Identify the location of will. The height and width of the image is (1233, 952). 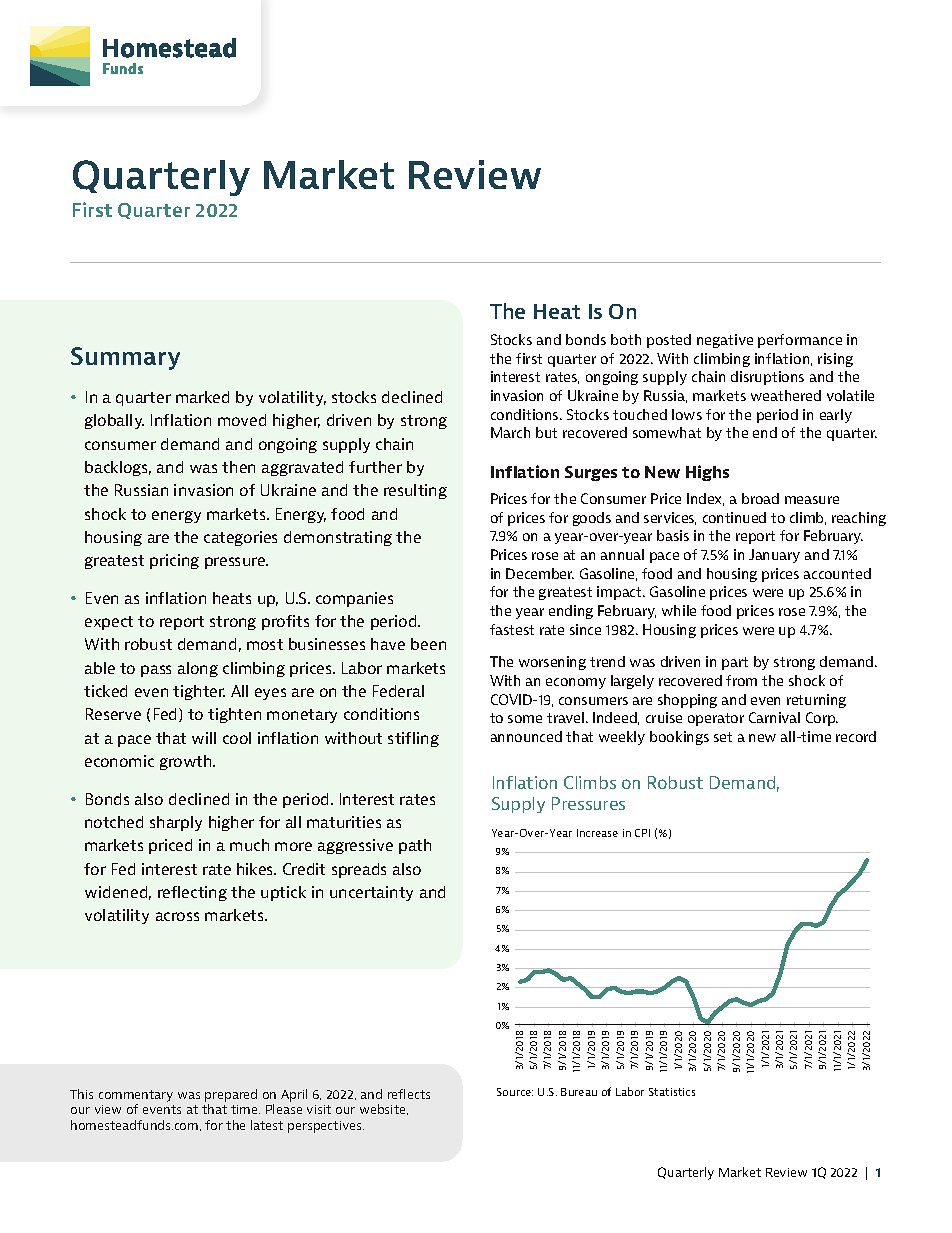
(204, 738).
